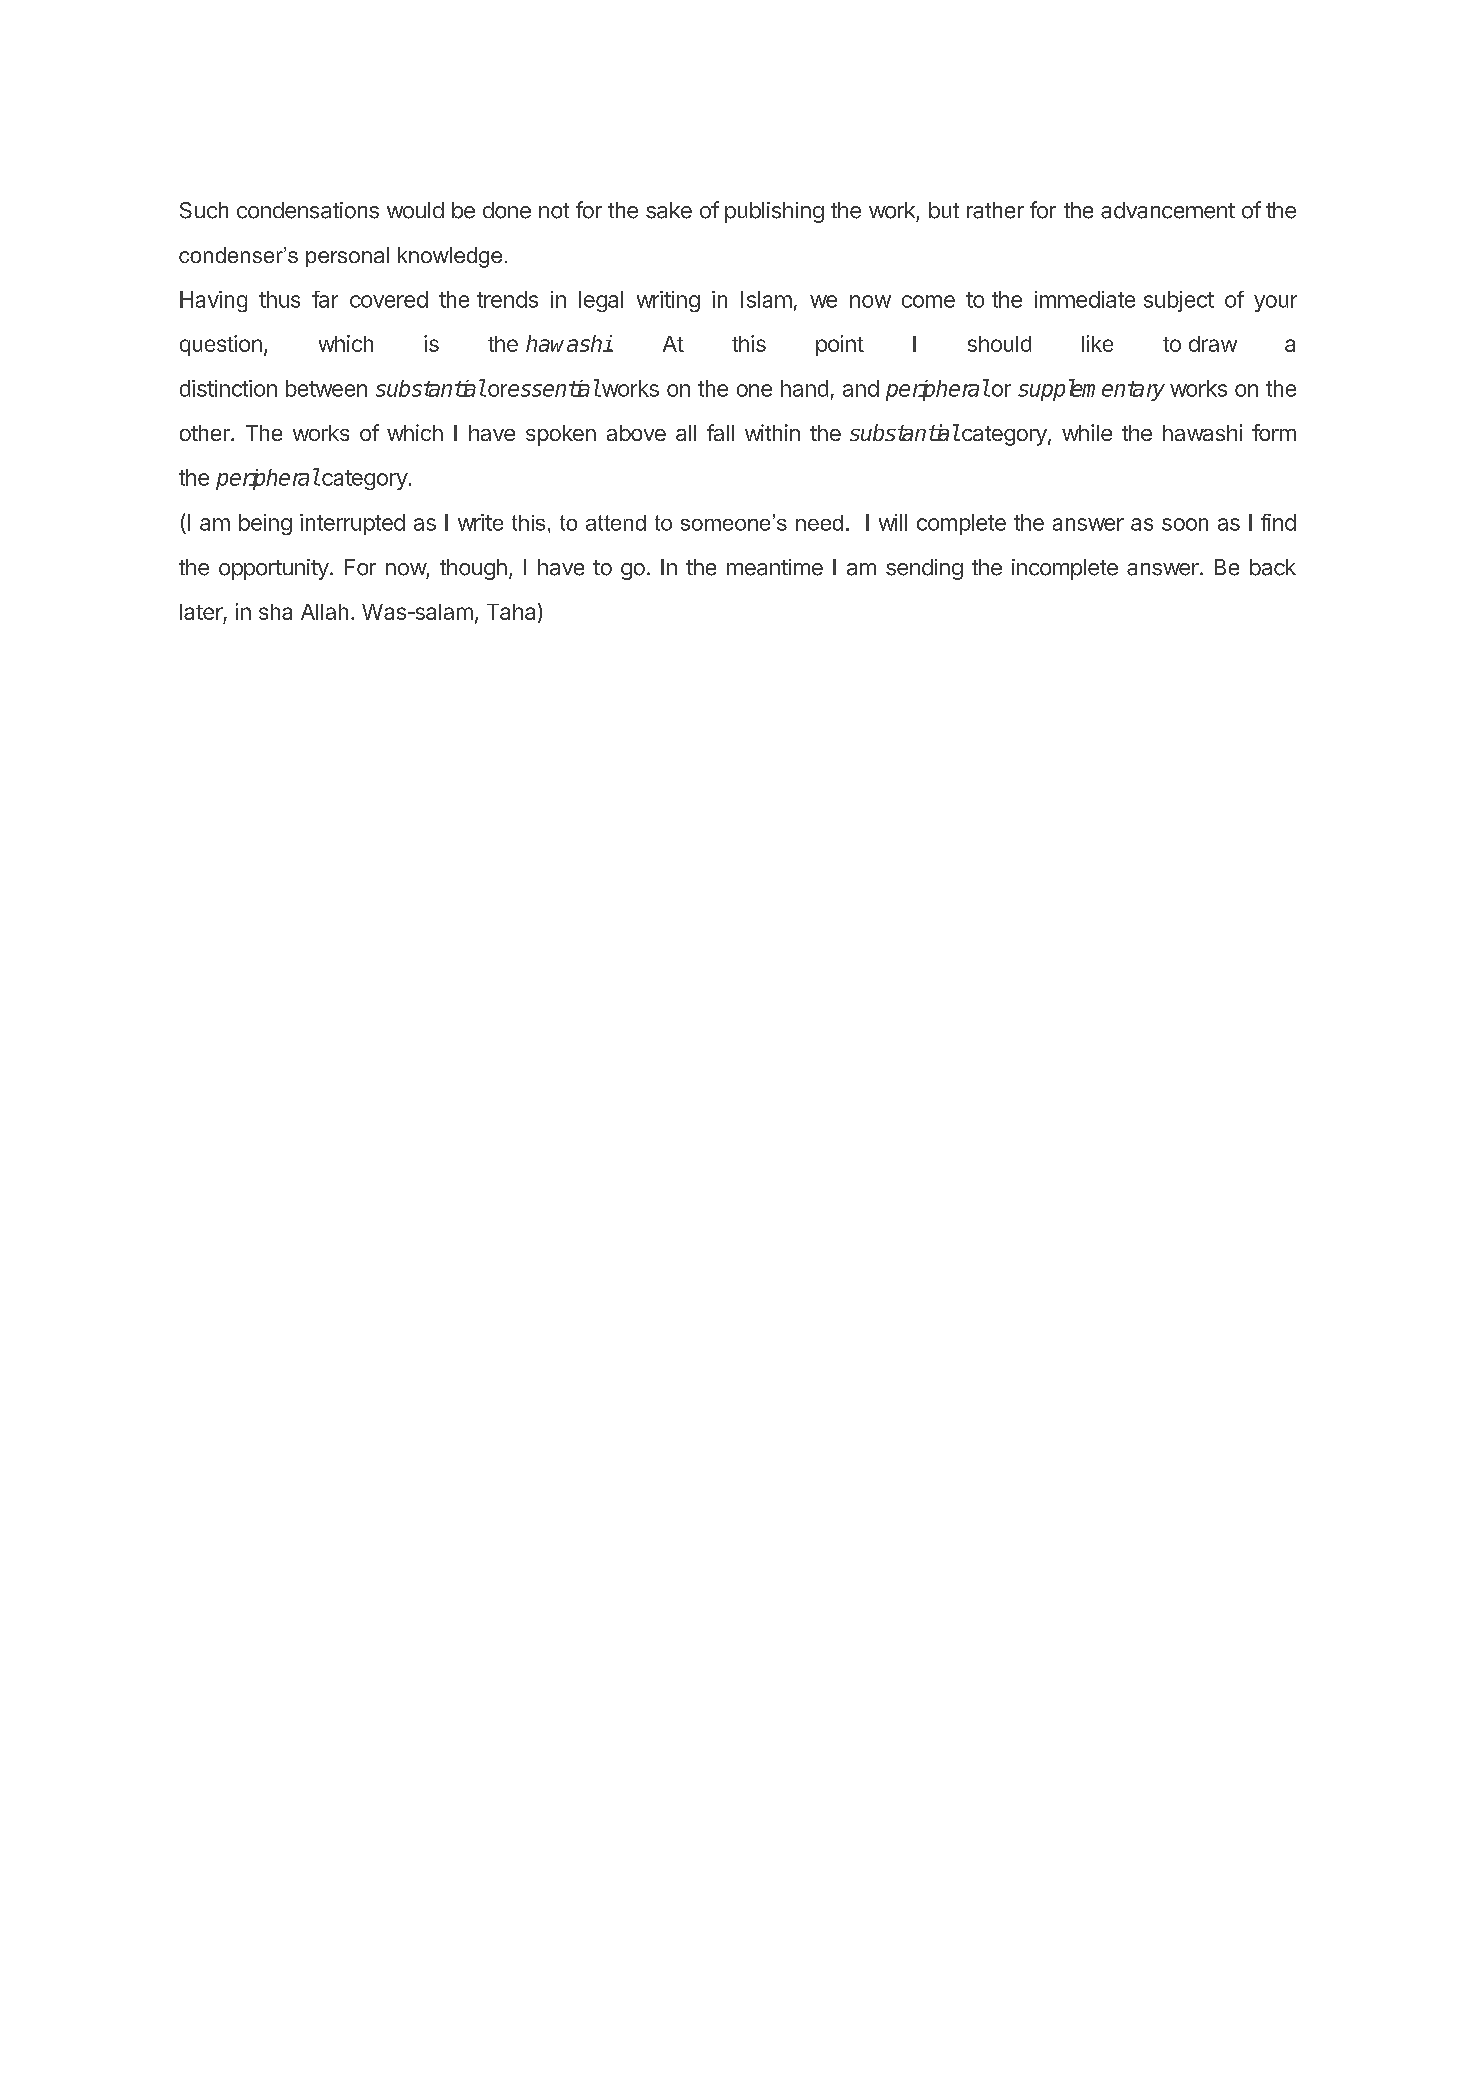 This document has height=2086, width=1475. What do you see at coordinates (324, 612) in the document?
I see `Allah` at bounding box center [324, 612].
